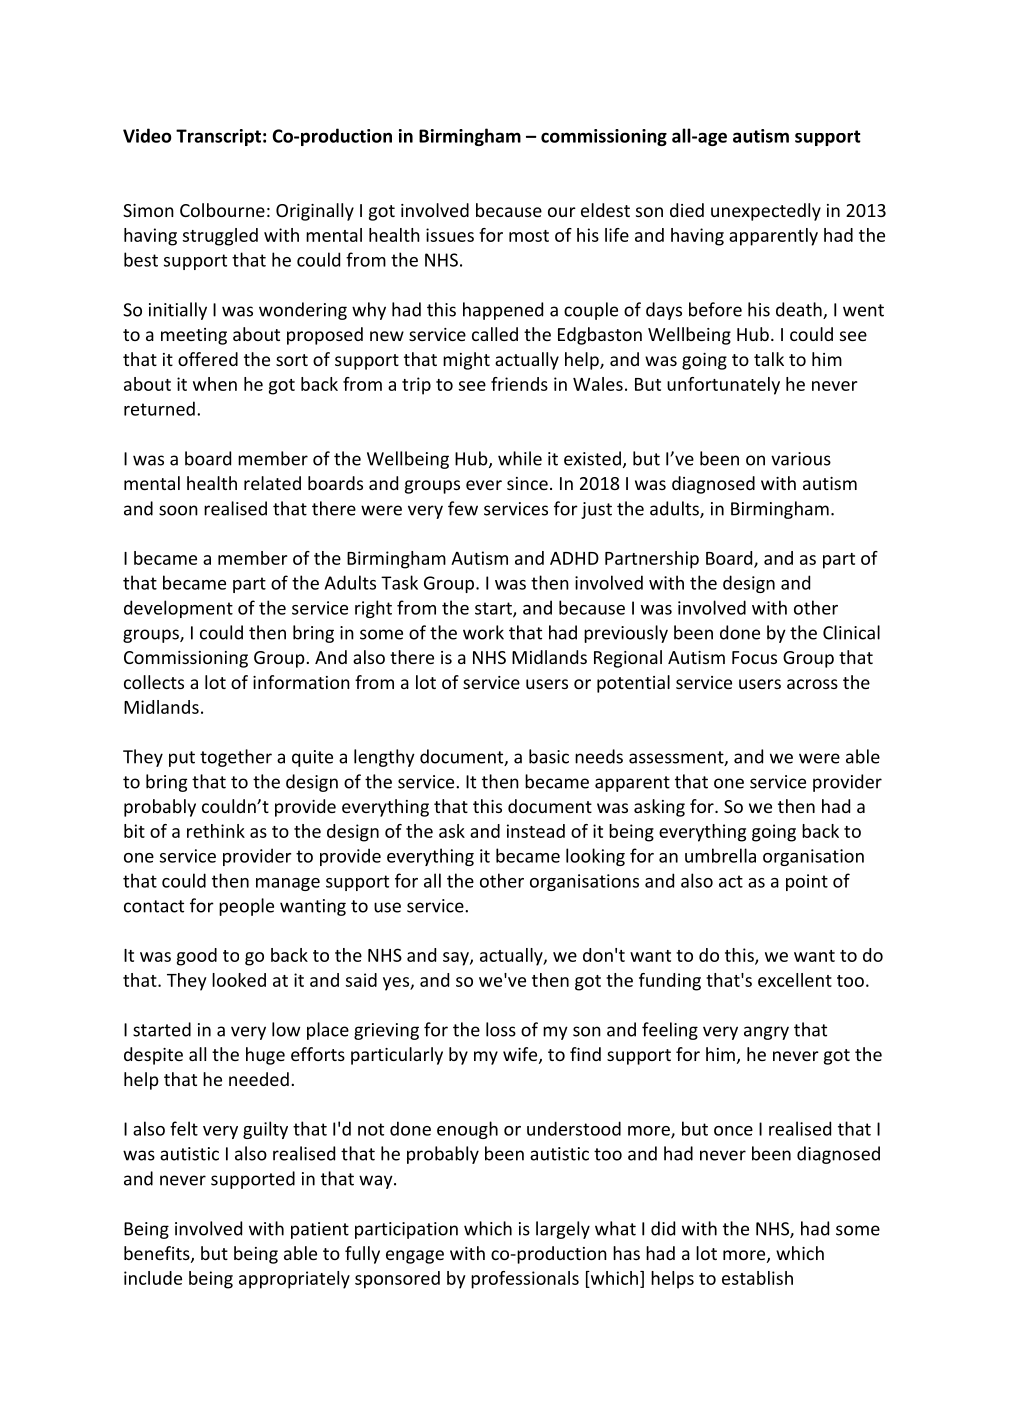 This image has height=1427, width=1009. What do you see at coordinates (812, 684) in the image?
I see `across` at bounding box center [812, 684].
